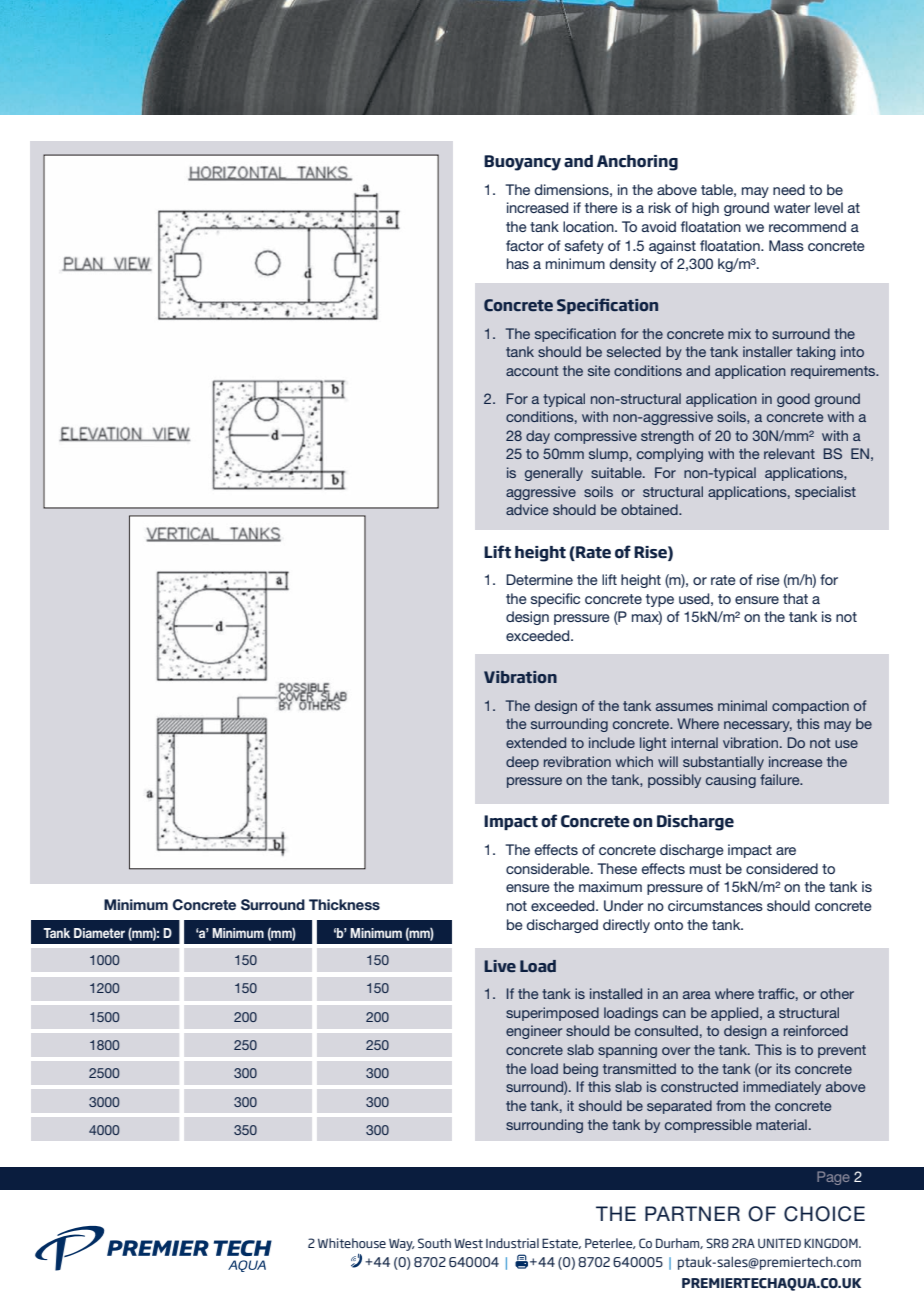 This screenshot has width=924, height=1308. What do you see at coordinates (527, 509) in the screenshot?
I see `advice` at bounding box center [527, 509].
